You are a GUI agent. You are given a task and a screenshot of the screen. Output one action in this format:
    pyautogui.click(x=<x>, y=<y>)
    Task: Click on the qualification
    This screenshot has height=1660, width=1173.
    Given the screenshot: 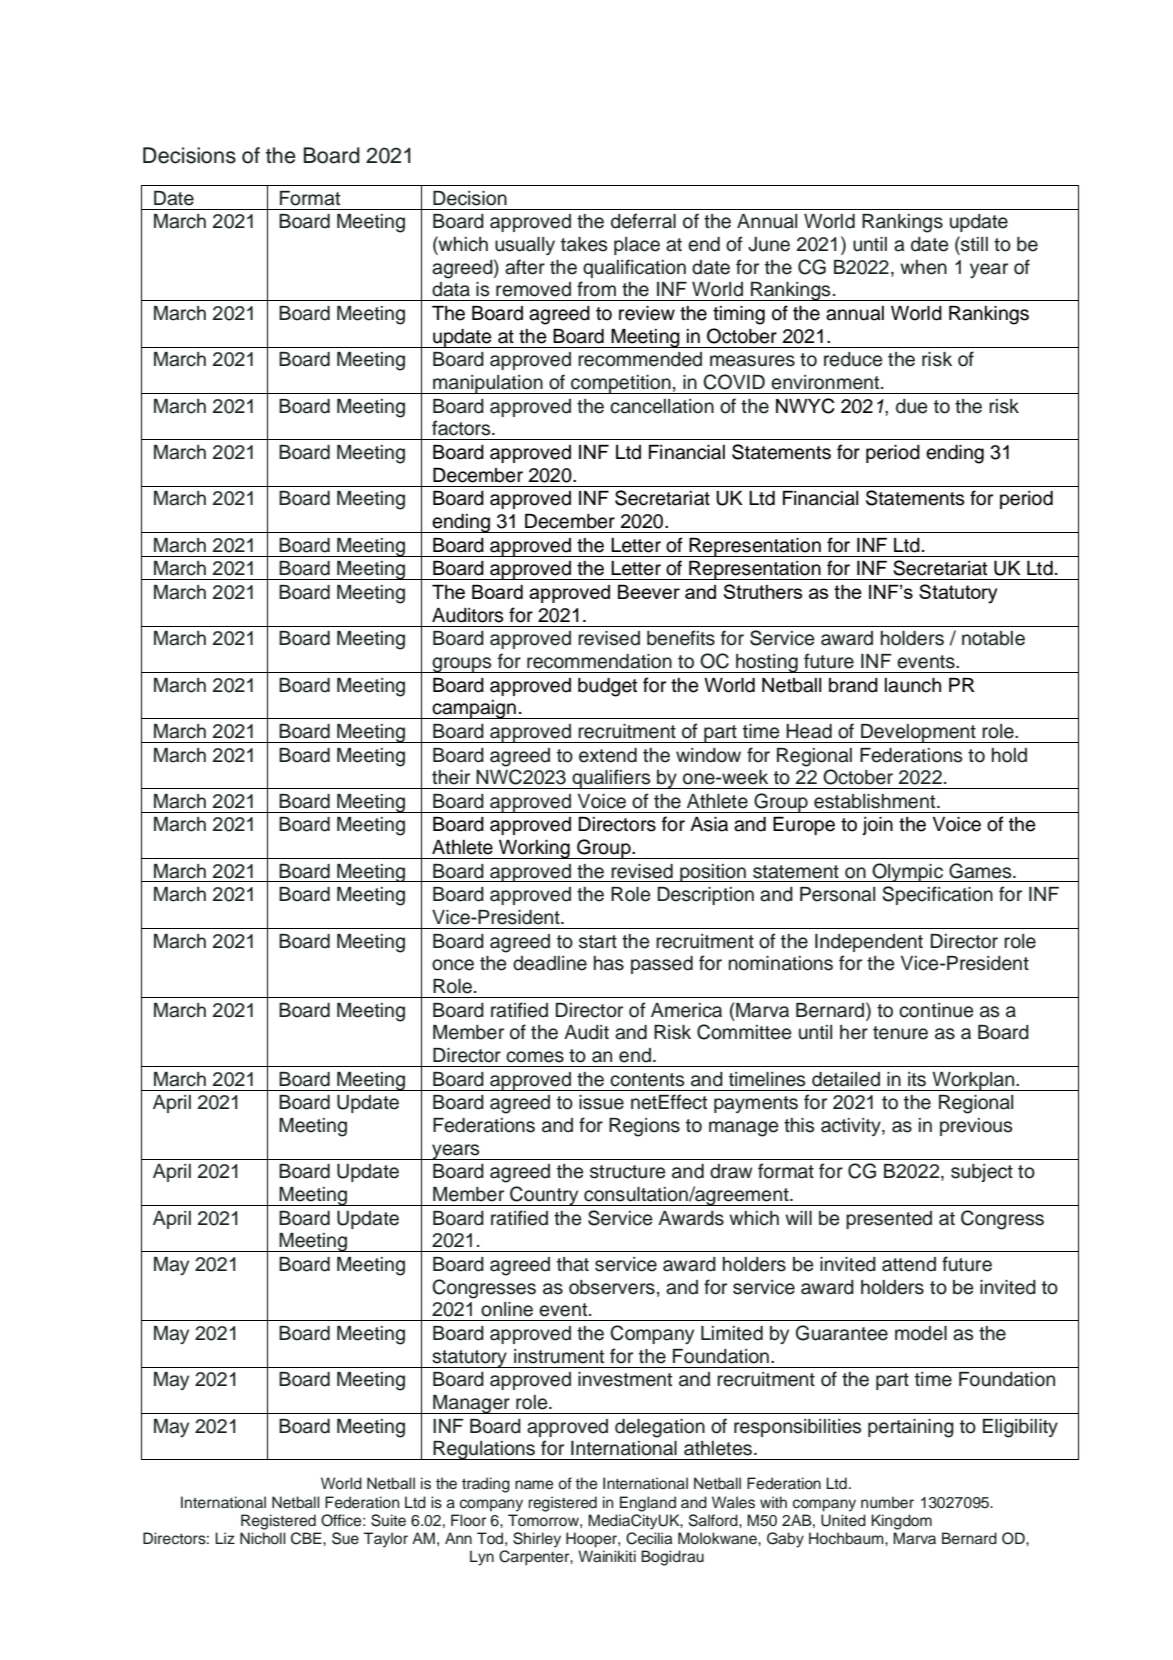 What is the action you would take?
    pyautogui.click(x=634, y=268)
